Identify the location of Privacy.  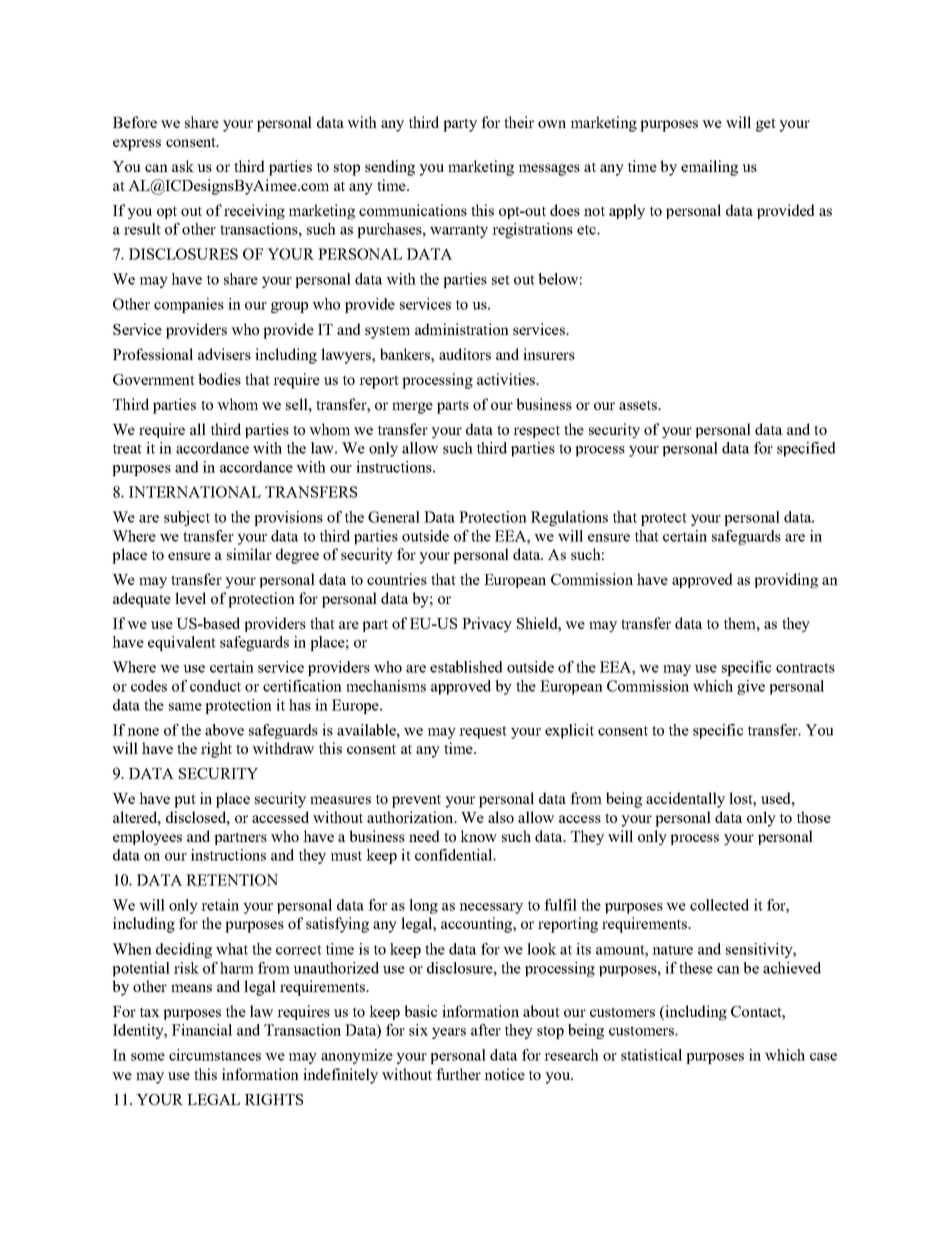
(487, 624).
